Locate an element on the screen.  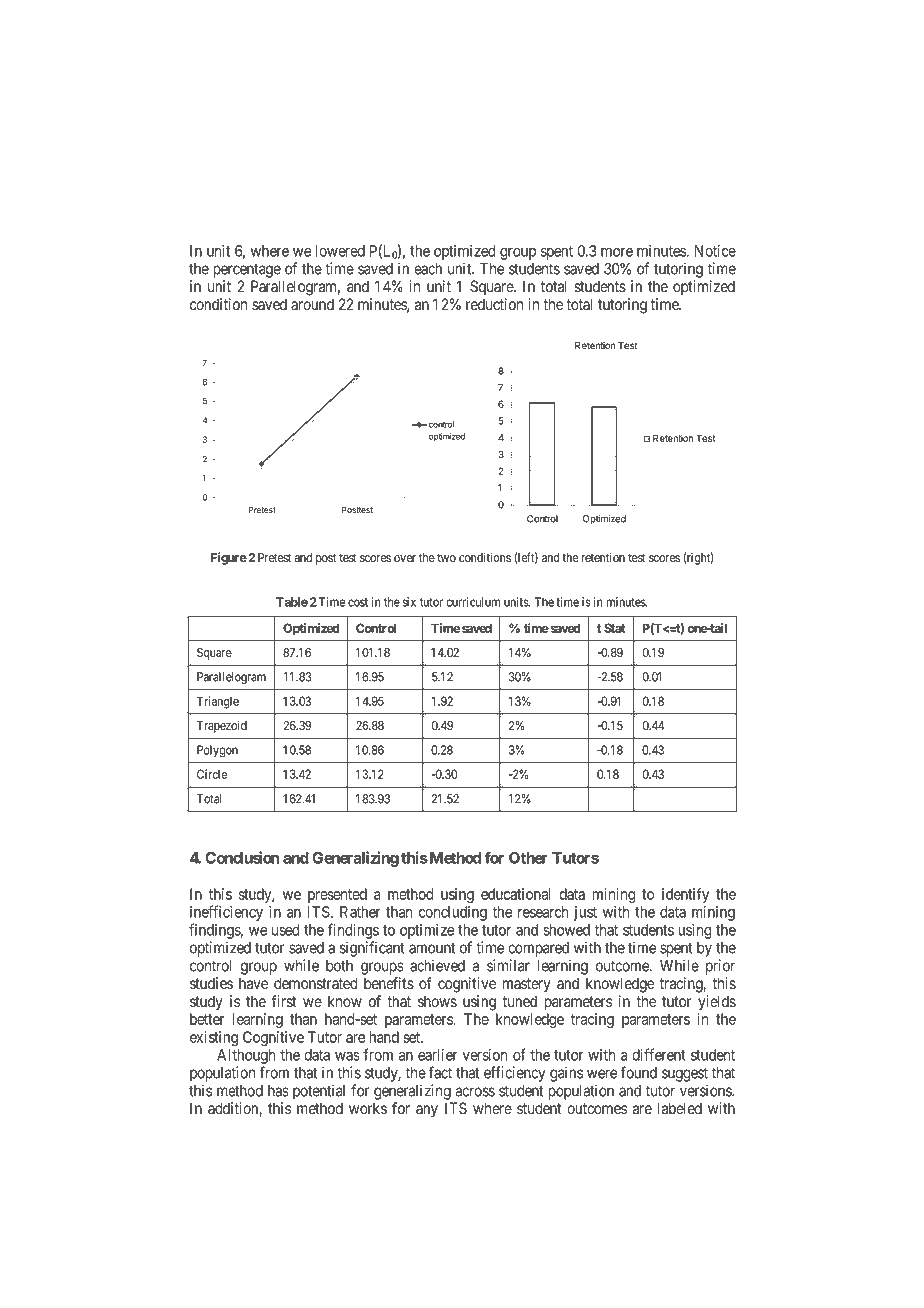
more is located at coordinates (617, 252).
